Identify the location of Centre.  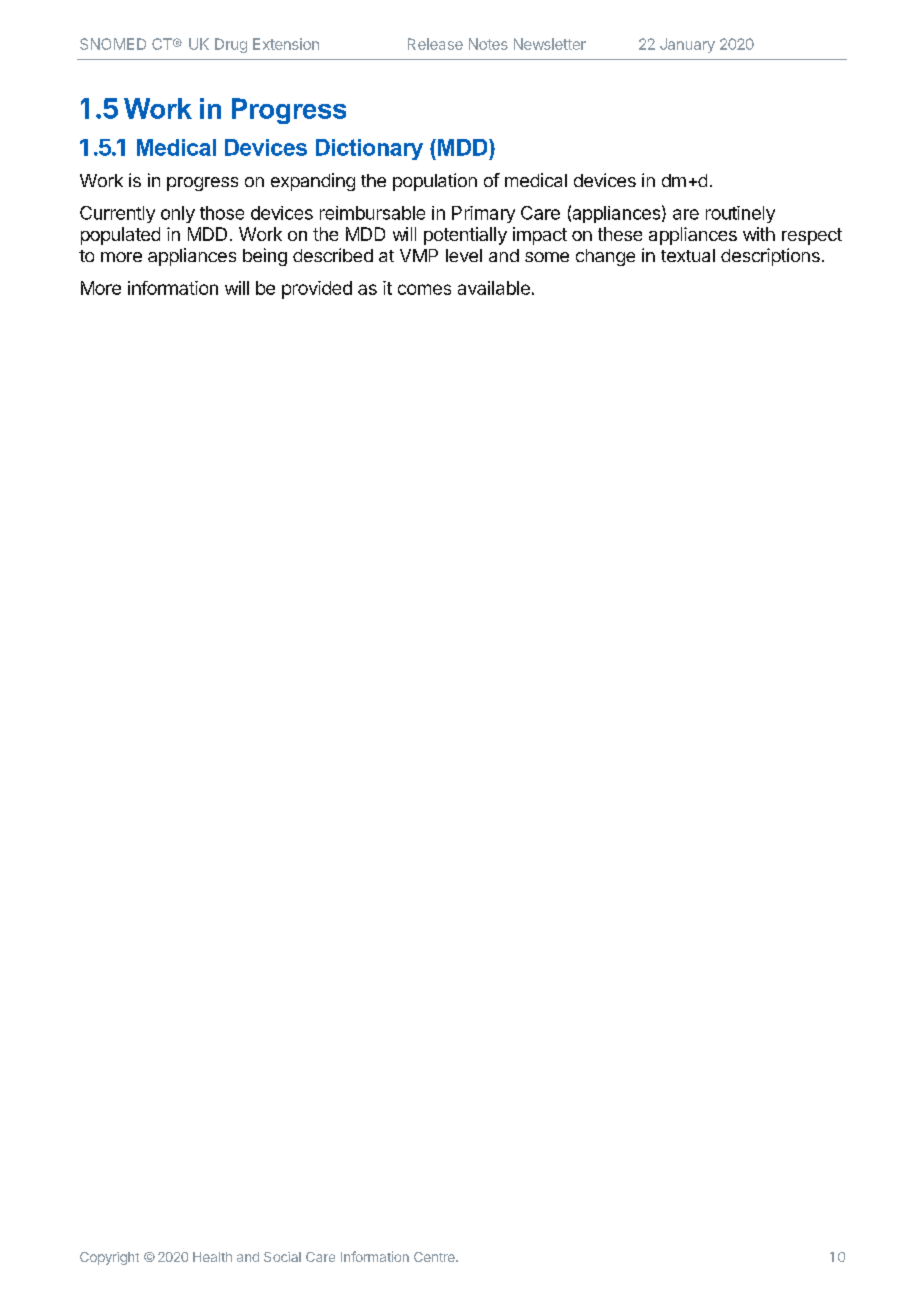
(435, 1257).
